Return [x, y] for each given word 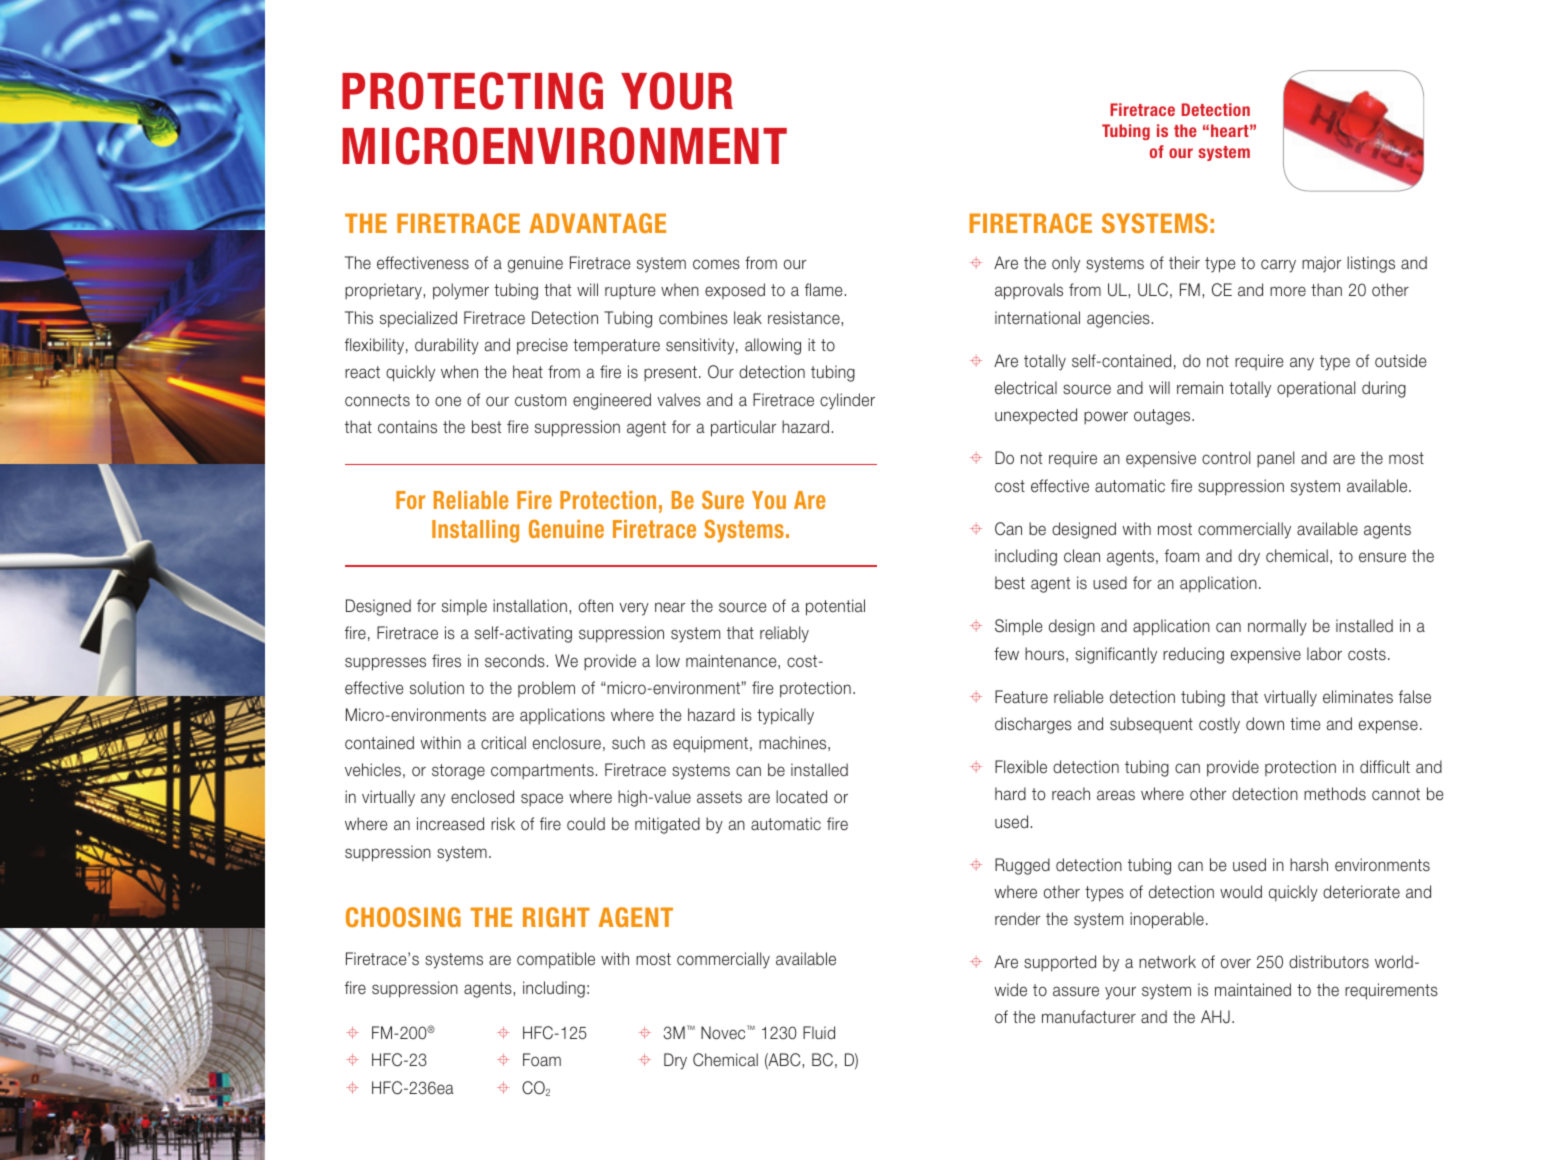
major [1321, 264]
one [448, 401]
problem [546, 689]
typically [785, 716]
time [1305, 723]
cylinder [847, 401]
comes [716, 264]
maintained [1253, 989]
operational [1316, 389]
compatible [556, 960]
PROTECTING [472, 91]
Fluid [819, 1032]
